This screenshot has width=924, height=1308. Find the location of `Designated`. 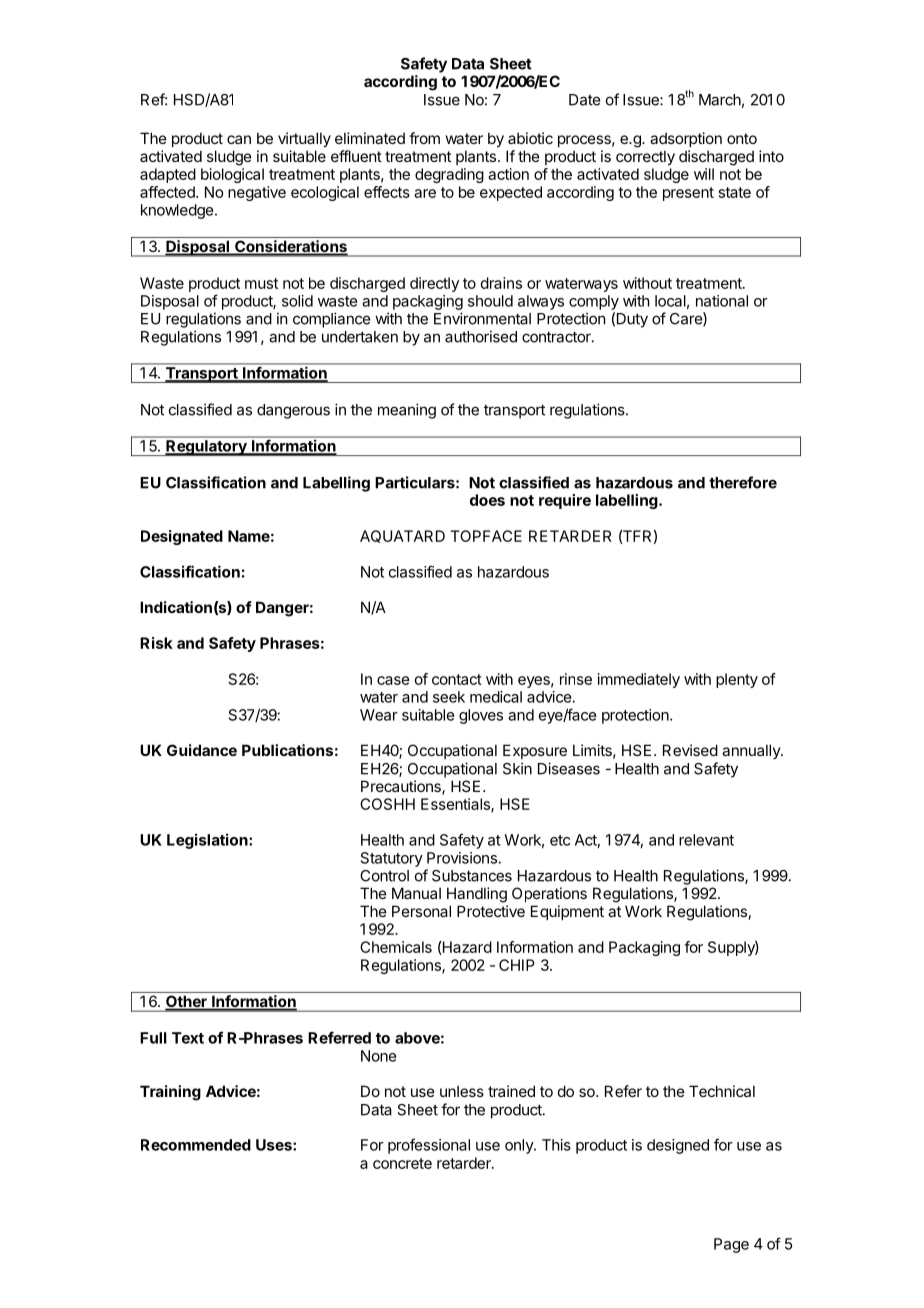

Designated is located at coordinates (182, 537).
